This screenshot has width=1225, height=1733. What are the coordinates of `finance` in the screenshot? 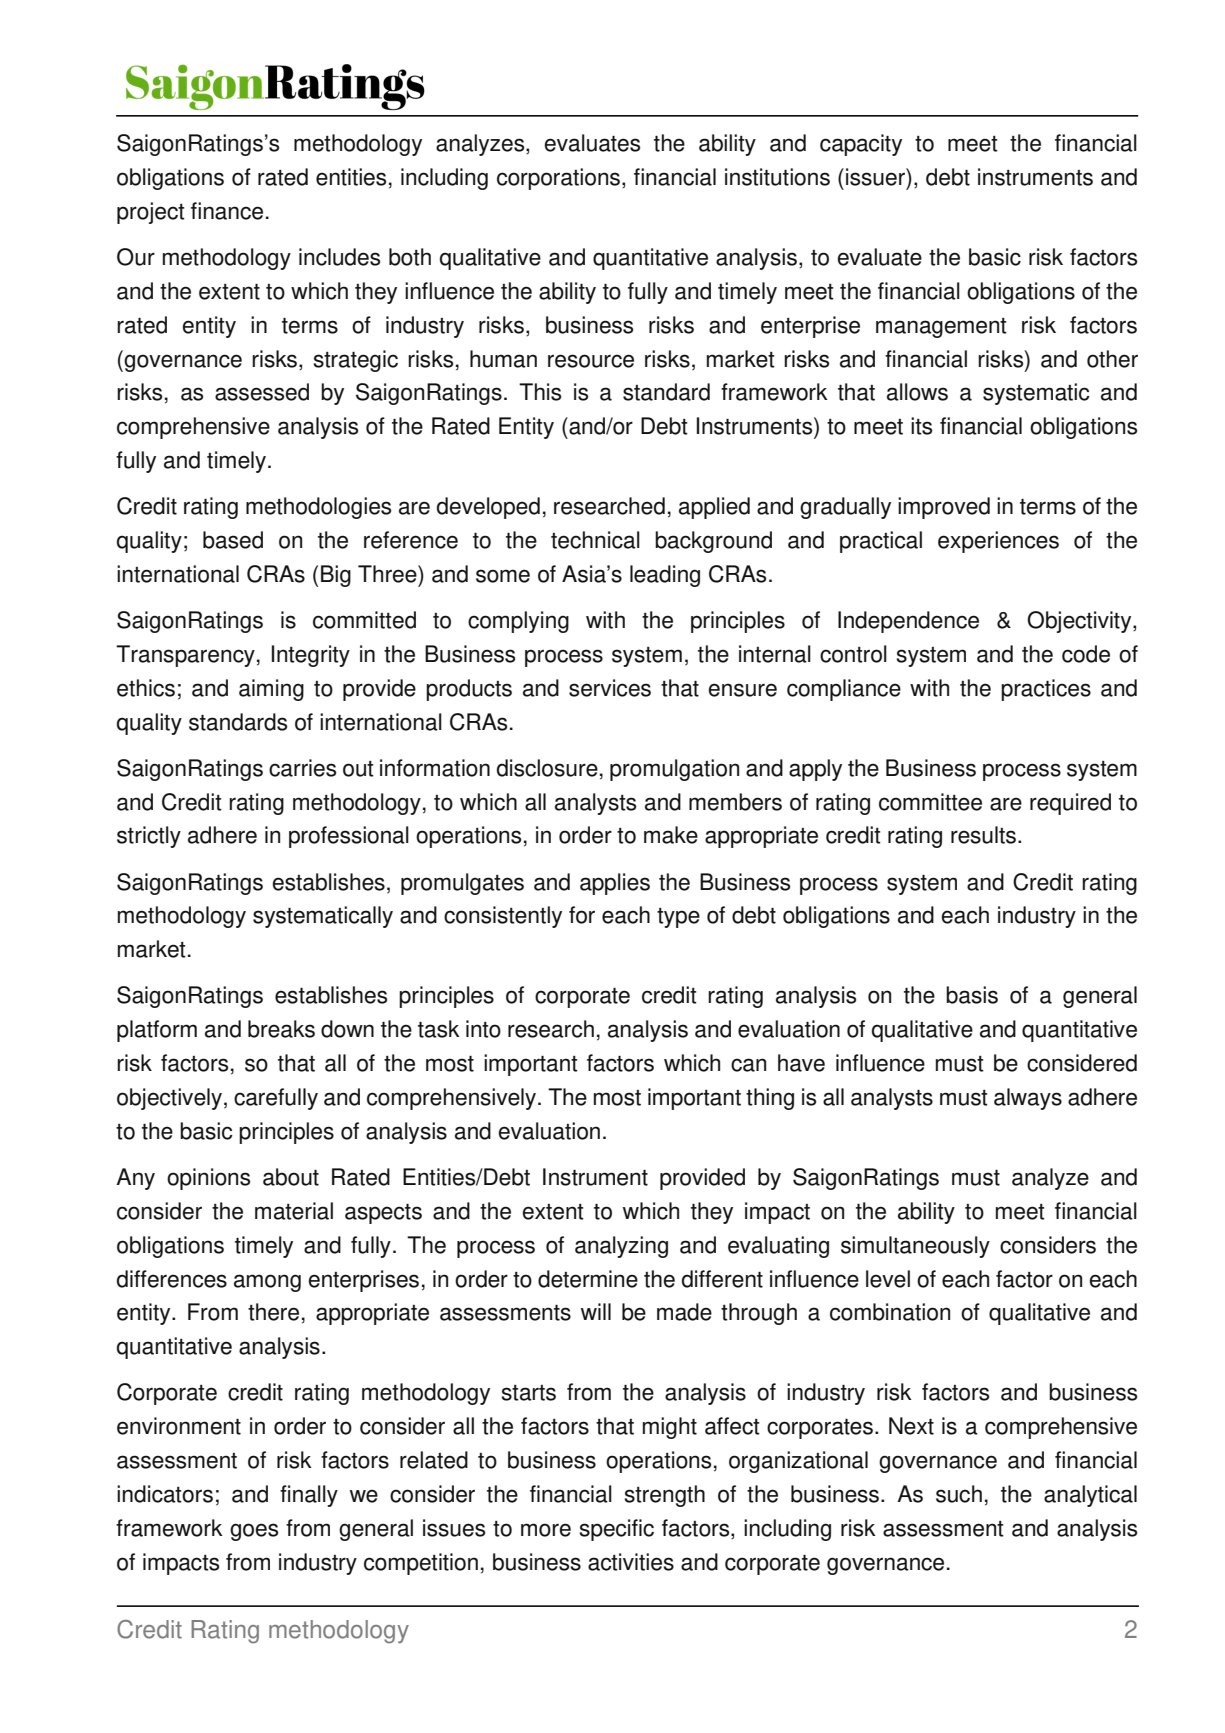 It's located at (227, 211).
